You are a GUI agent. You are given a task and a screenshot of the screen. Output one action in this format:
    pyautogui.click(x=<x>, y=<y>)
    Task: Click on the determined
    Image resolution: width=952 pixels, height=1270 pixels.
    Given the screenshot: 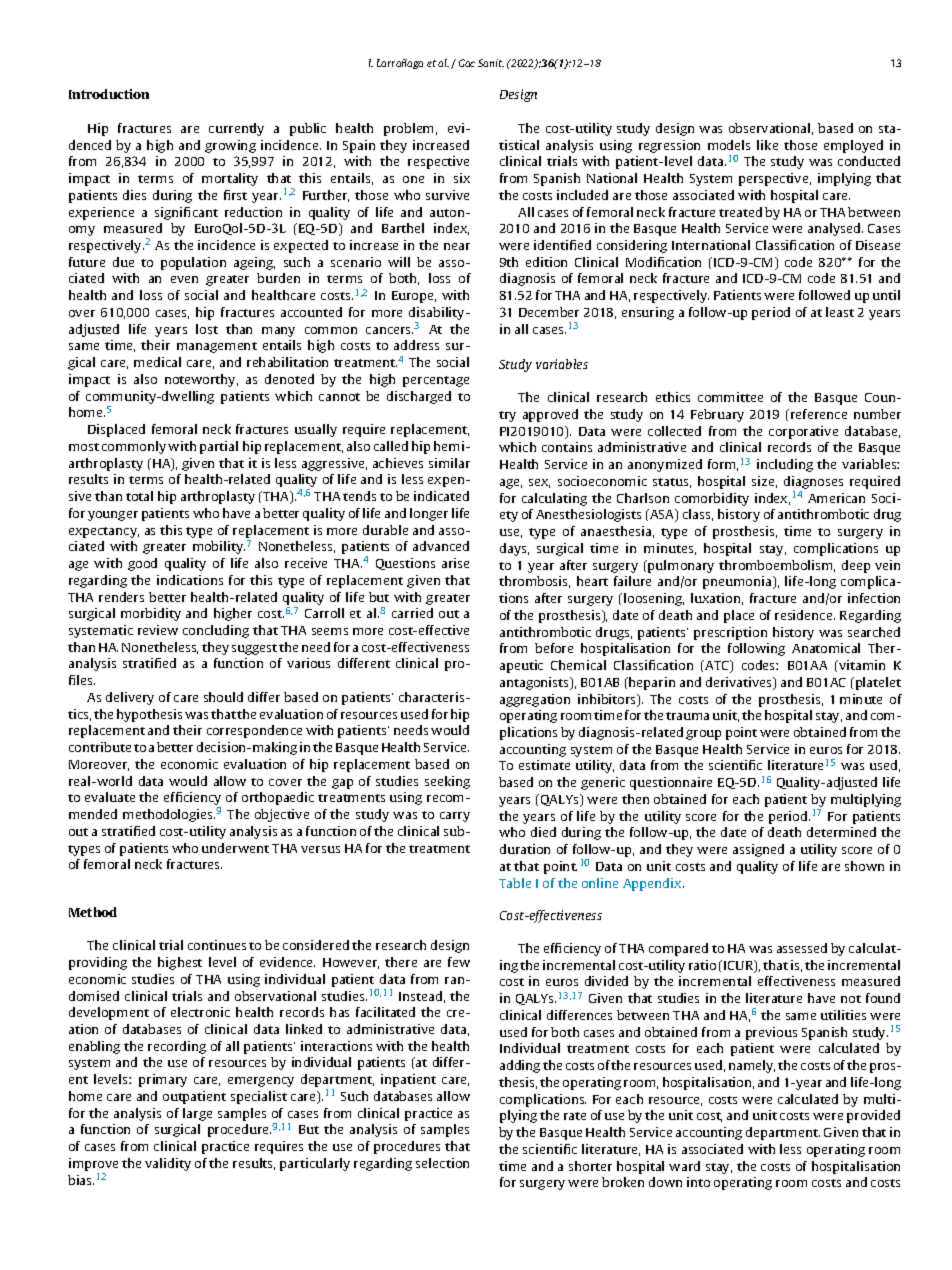 What is the action you would take?
    pyautogui.click(x=841, y=832)
